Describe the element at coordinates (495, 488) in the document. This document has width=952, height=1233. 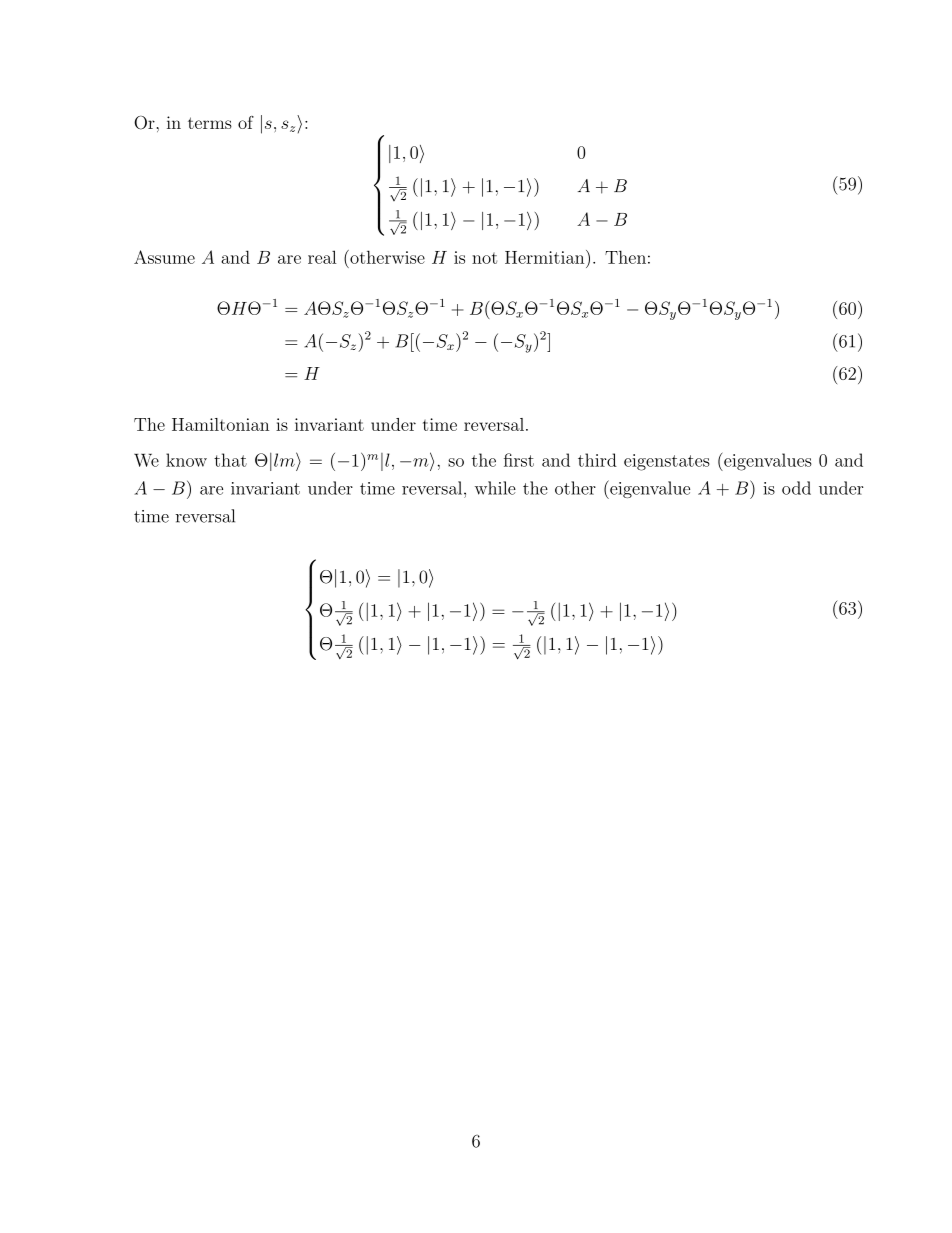
I see `while` at that location.
